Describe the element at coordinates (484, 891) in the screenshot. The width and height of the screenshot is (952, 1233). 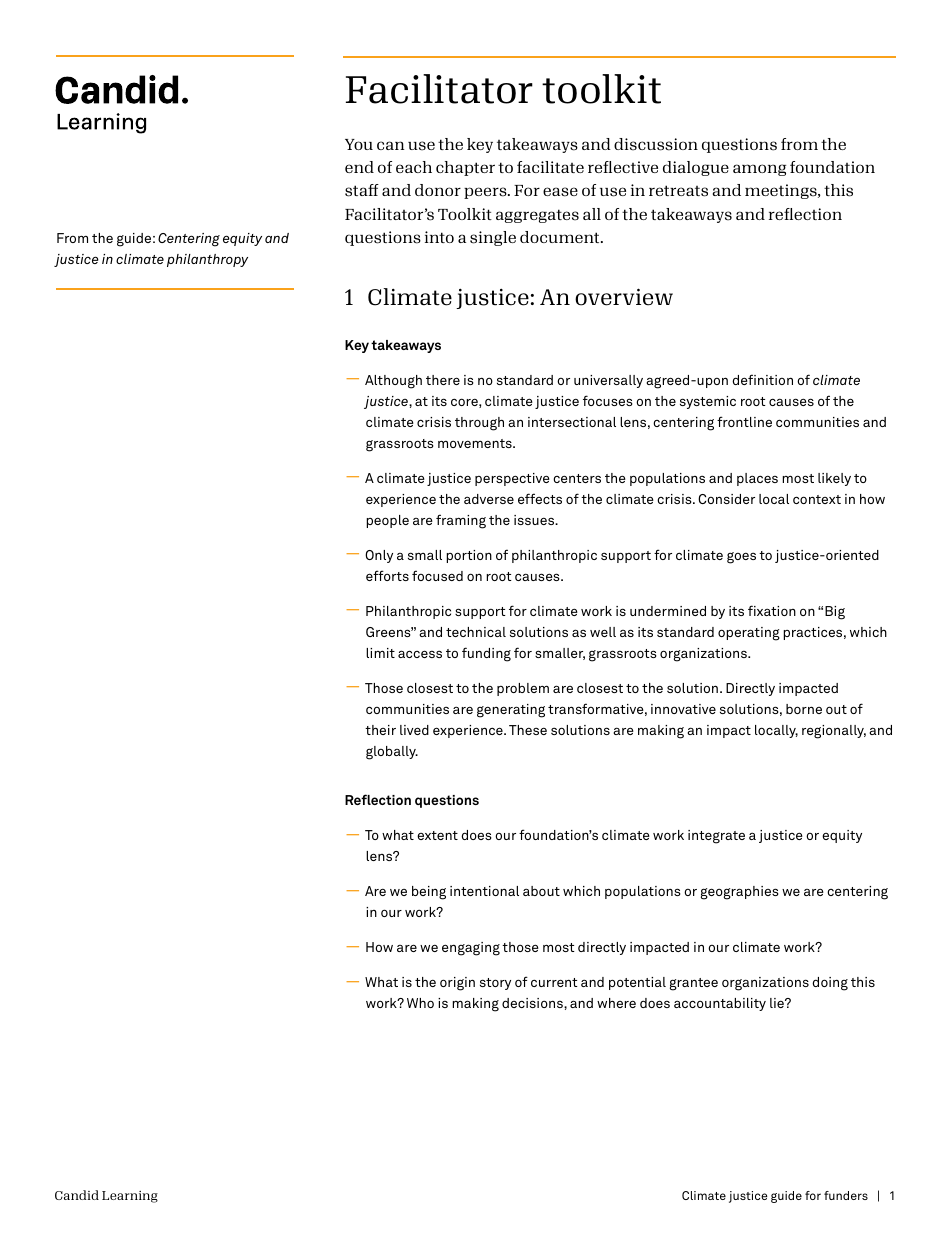
I see `intentional` at that location.
